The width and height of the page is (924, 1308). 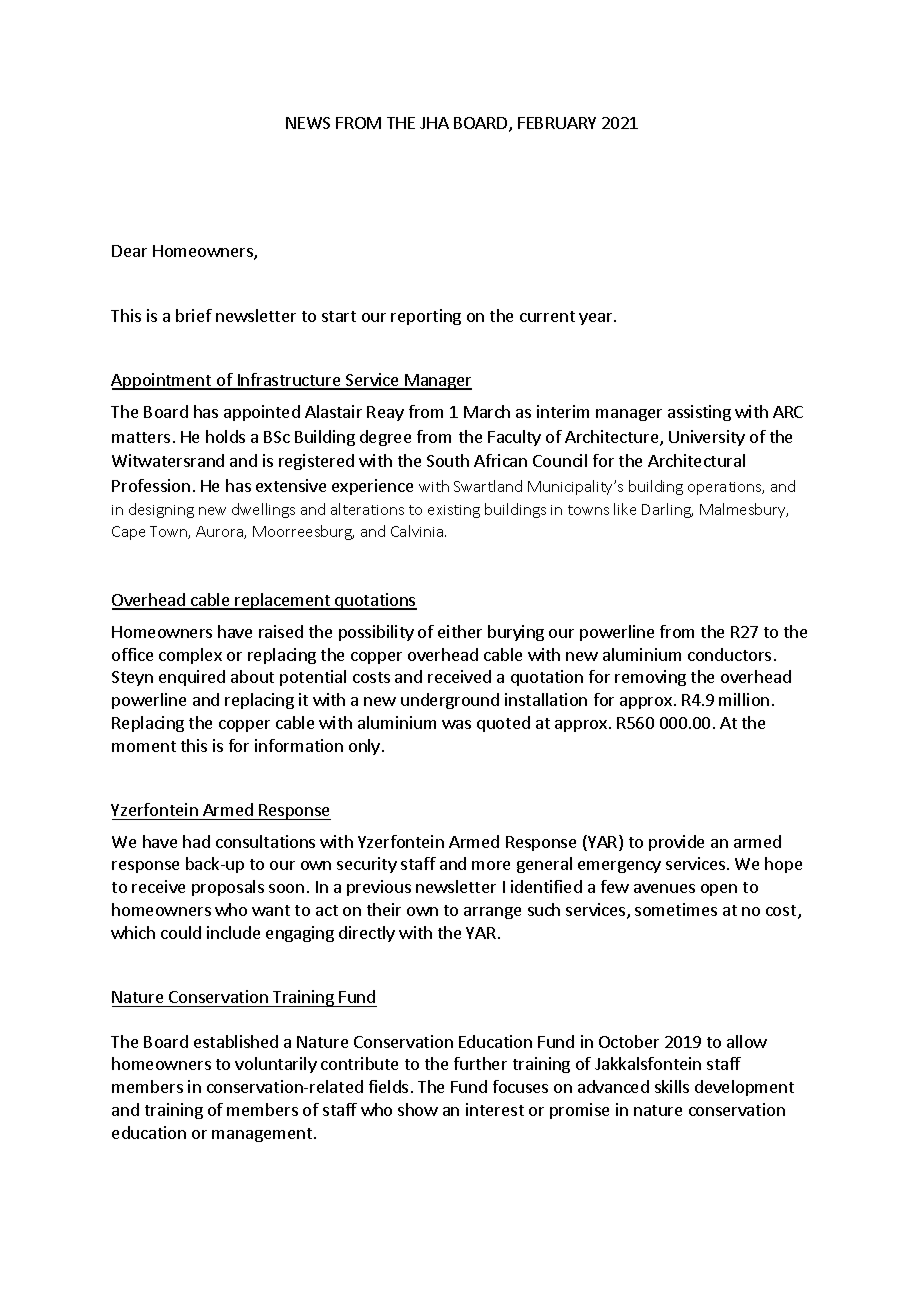 What do you see at coordinates (456, 724) in the page?
I see `was` at bounding box center [456, 724].
